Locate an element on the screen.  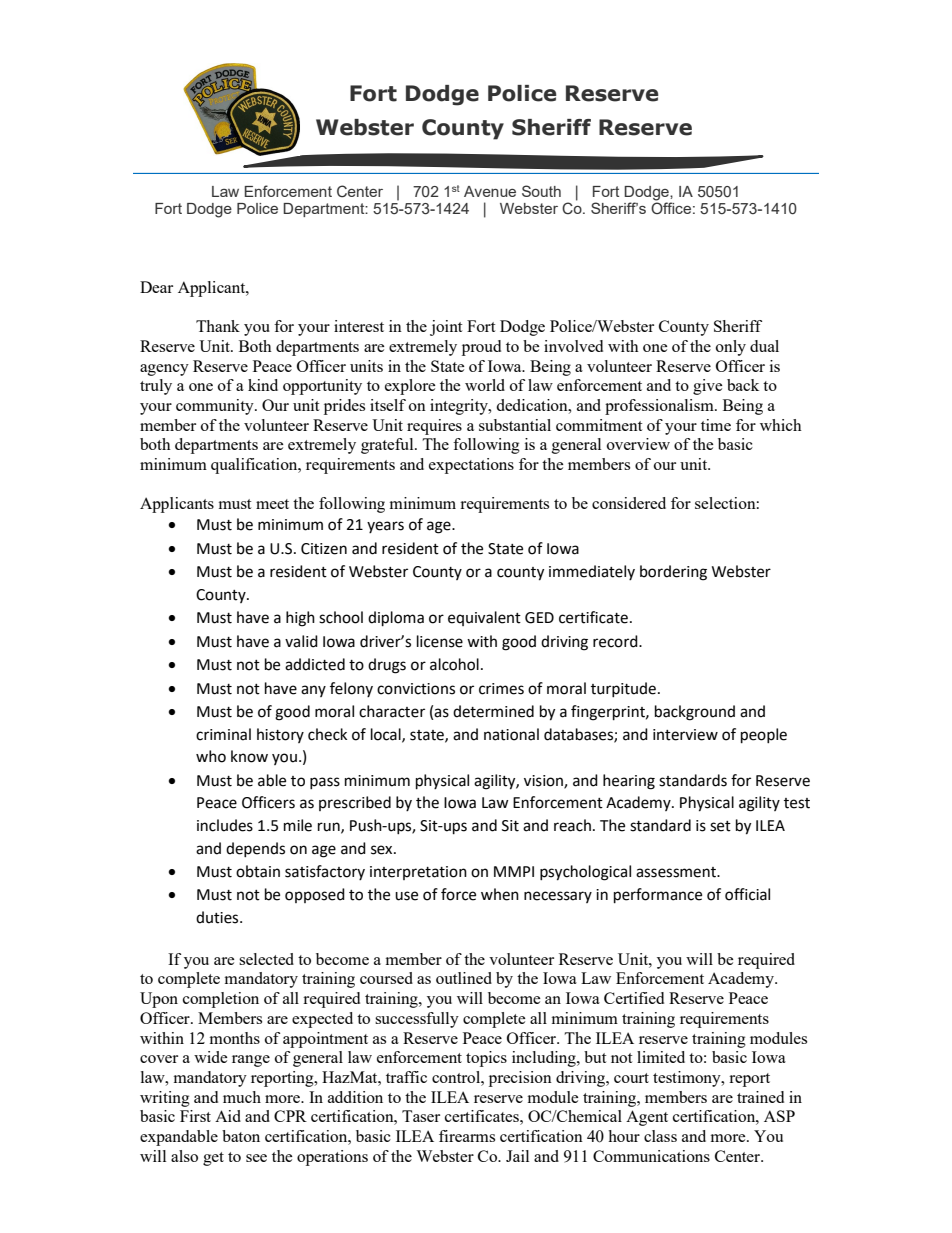
only is located at coordinates (731, 348).
